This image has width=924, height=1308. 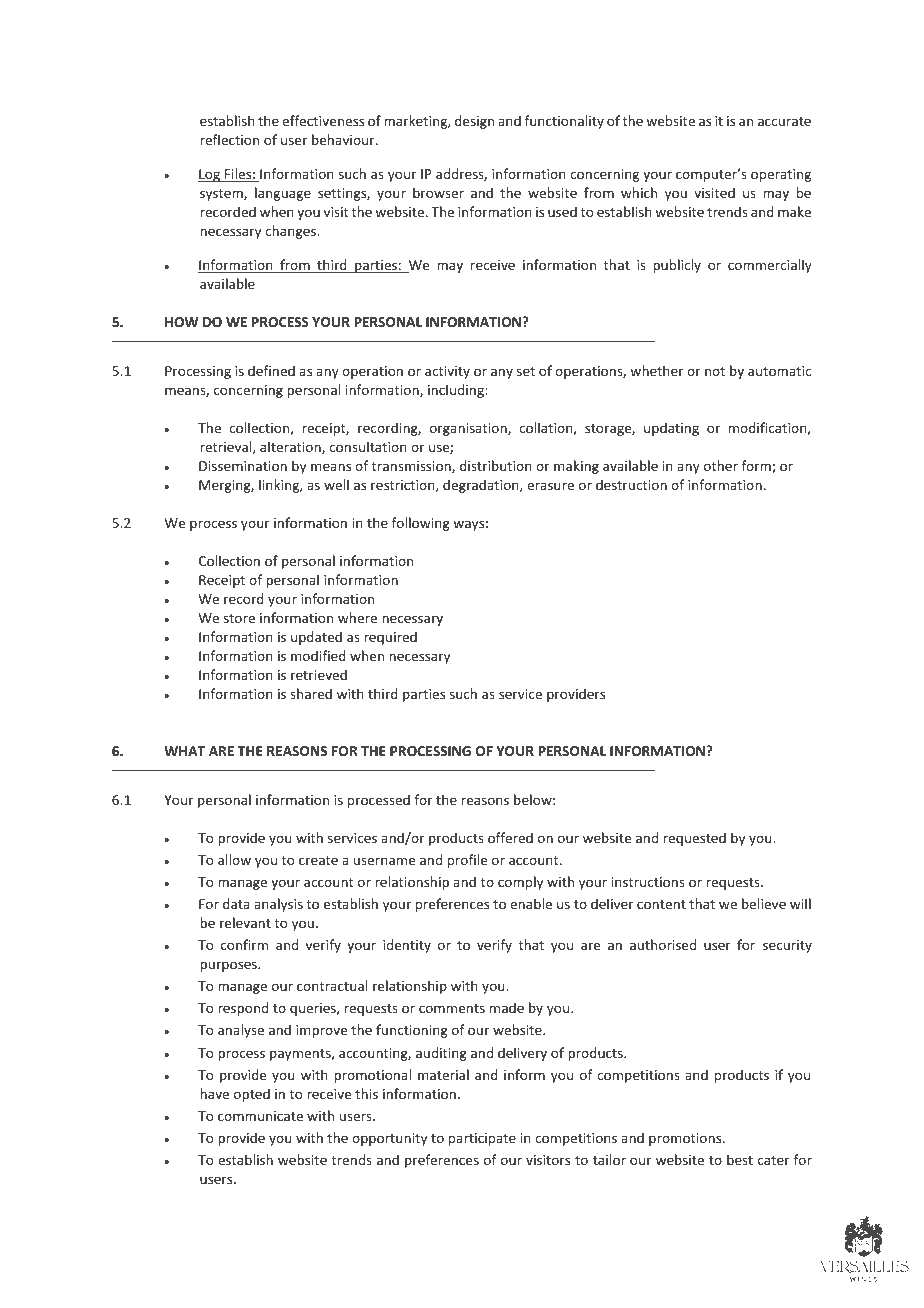 I want to click on defined, so click(x=271, y=370).
